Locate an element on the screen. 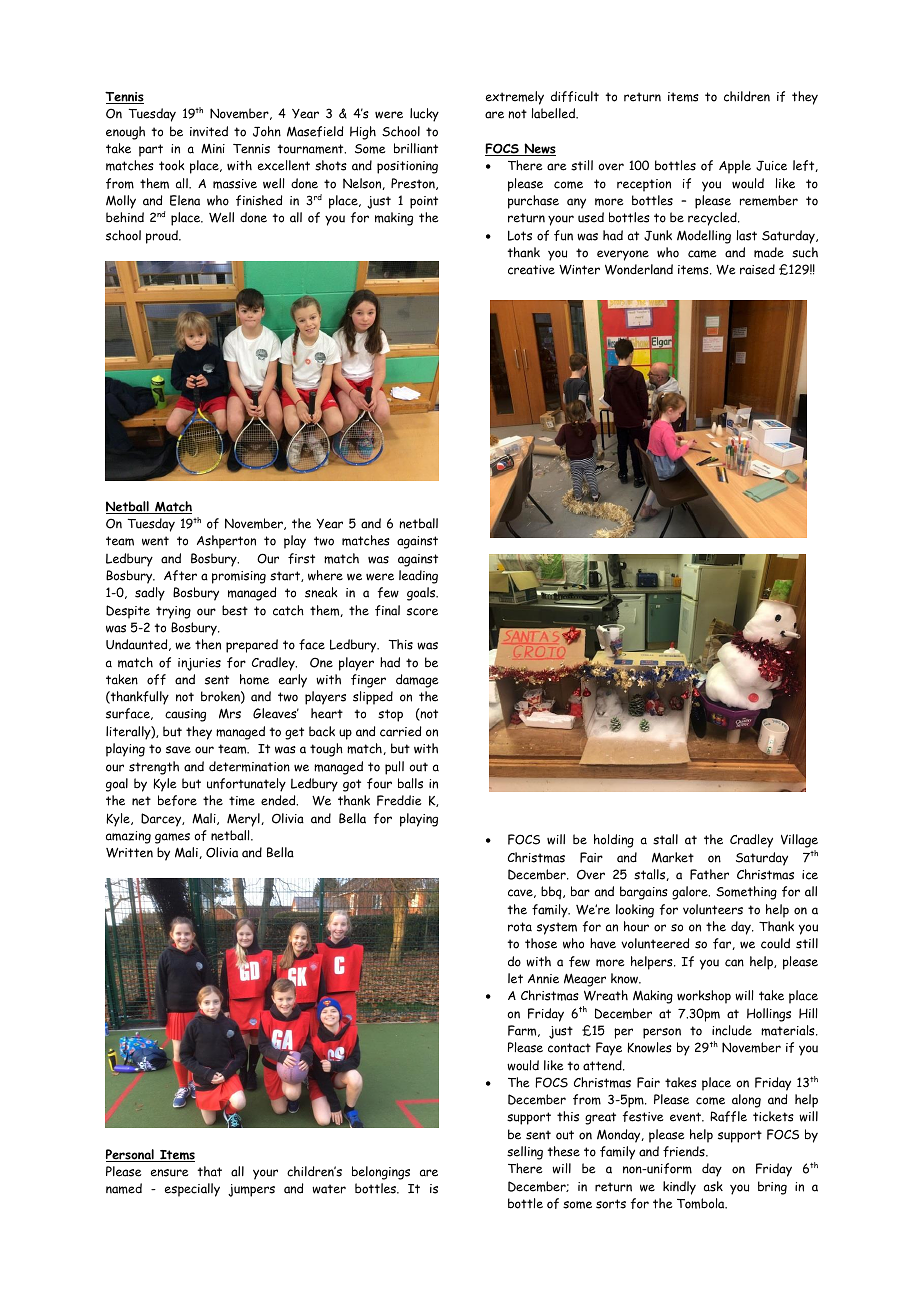  ask is located at coordinates (713, 1186).
